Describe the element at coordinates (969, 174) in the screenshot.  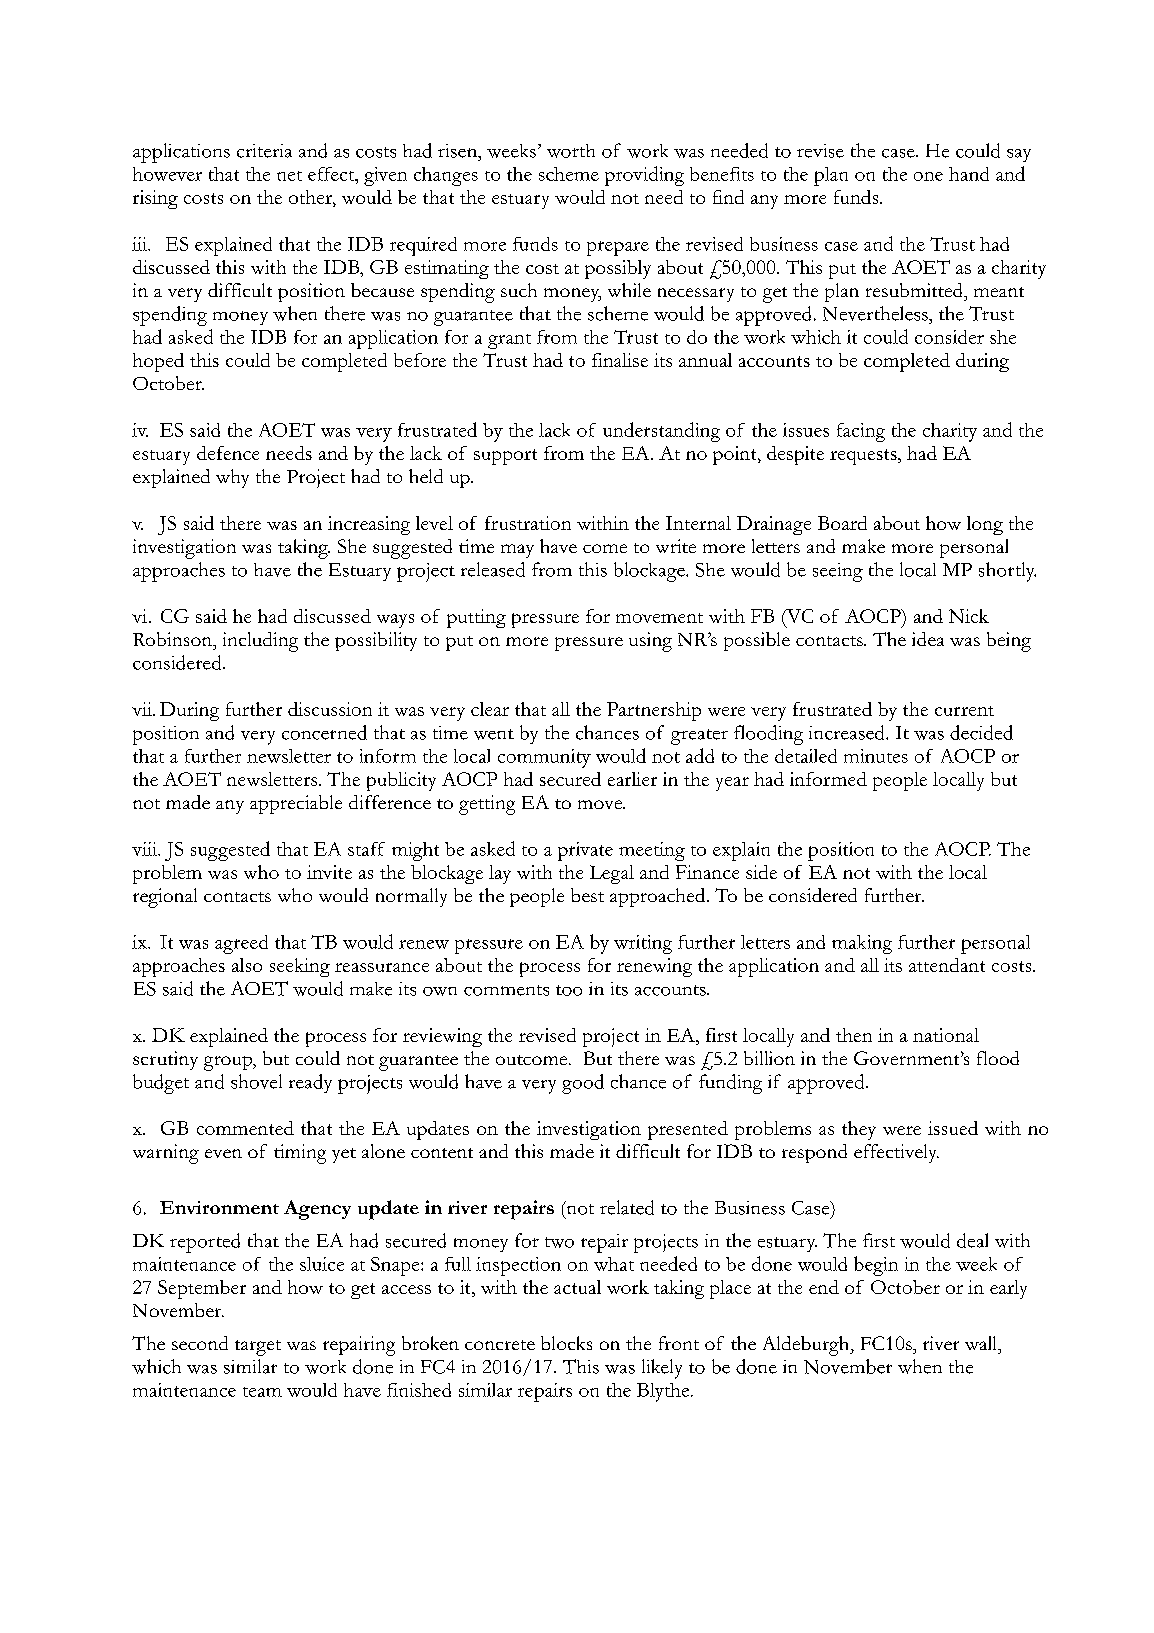
I see `hand` at that location.
